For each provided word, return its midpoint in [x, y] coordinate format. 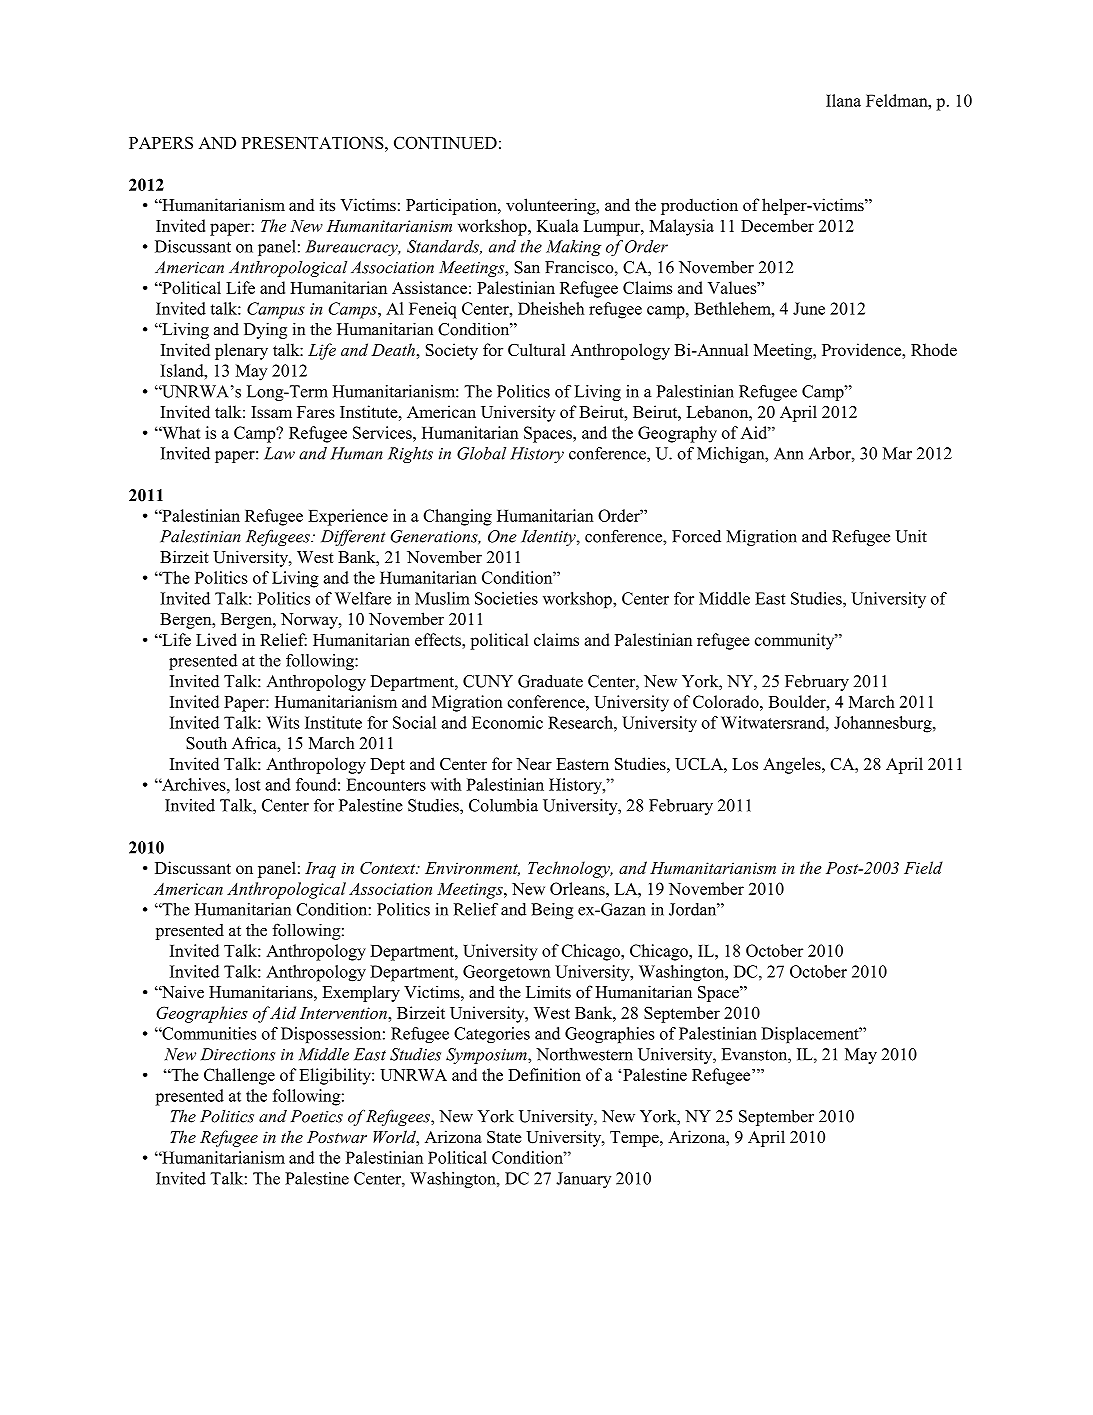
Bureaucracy [352, 248]
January [583, 1180]
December [777, 225]
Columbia [503, 805]
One [502, 536]
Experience [348, 517]
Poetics [317, 1116]
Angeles [793, 765]
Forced [696, 536]
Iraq [320, 870]
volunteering [552, 206]
